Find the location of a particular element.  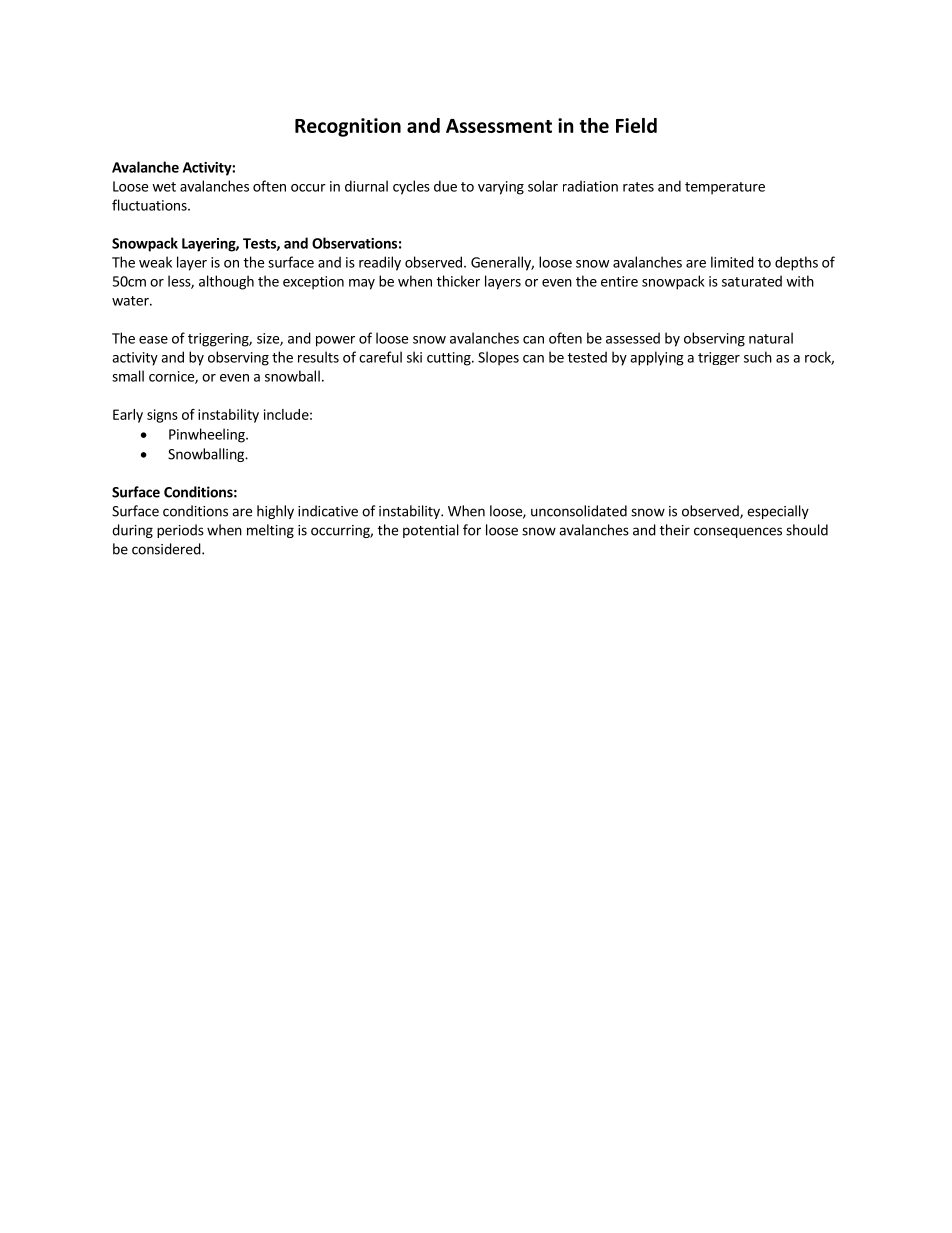

for is located at coordinates (472, 530).
